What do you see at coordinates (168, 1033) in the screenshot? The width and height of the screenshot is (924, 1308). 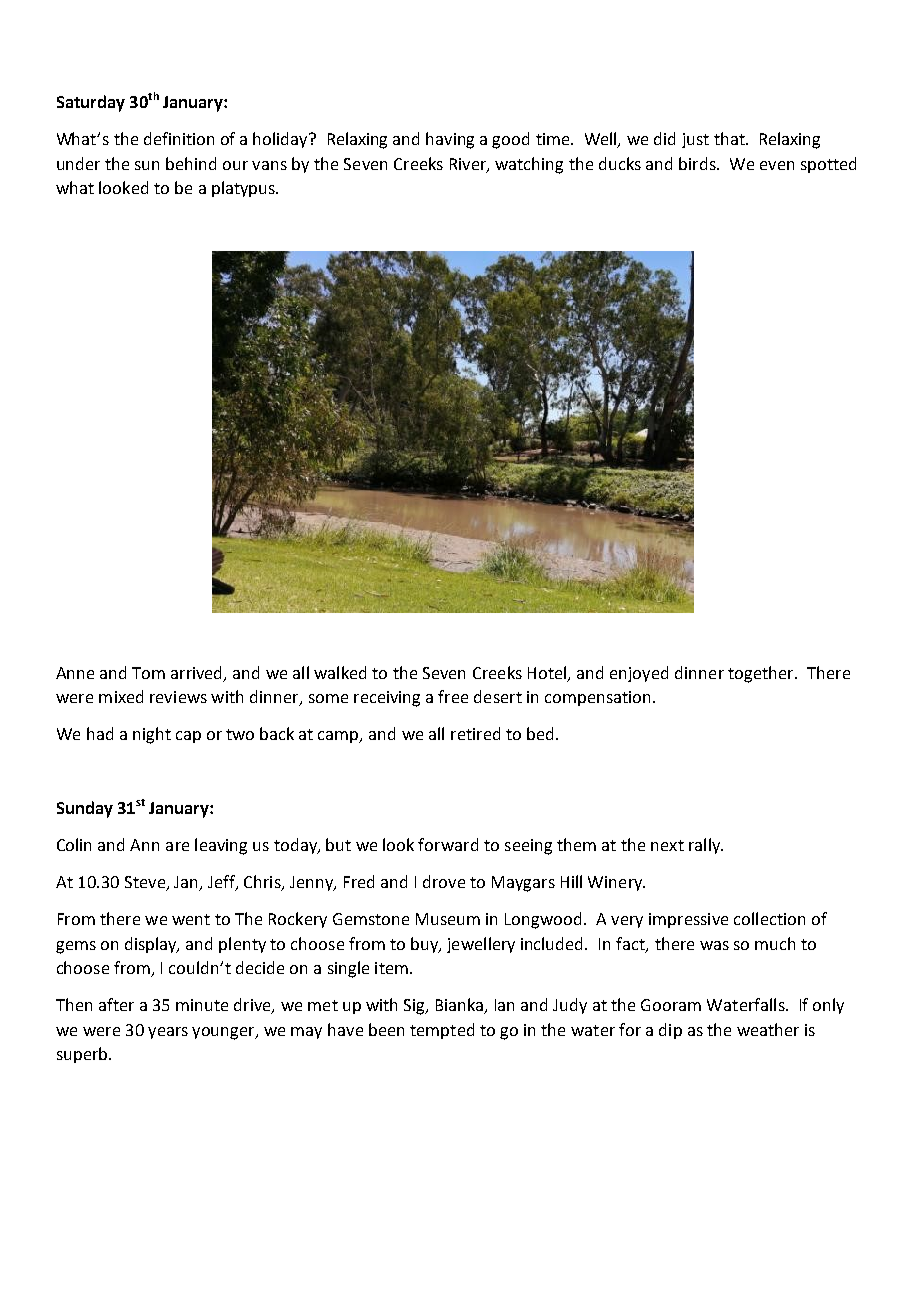 I see `years` at bounding box center [168, 1033].
